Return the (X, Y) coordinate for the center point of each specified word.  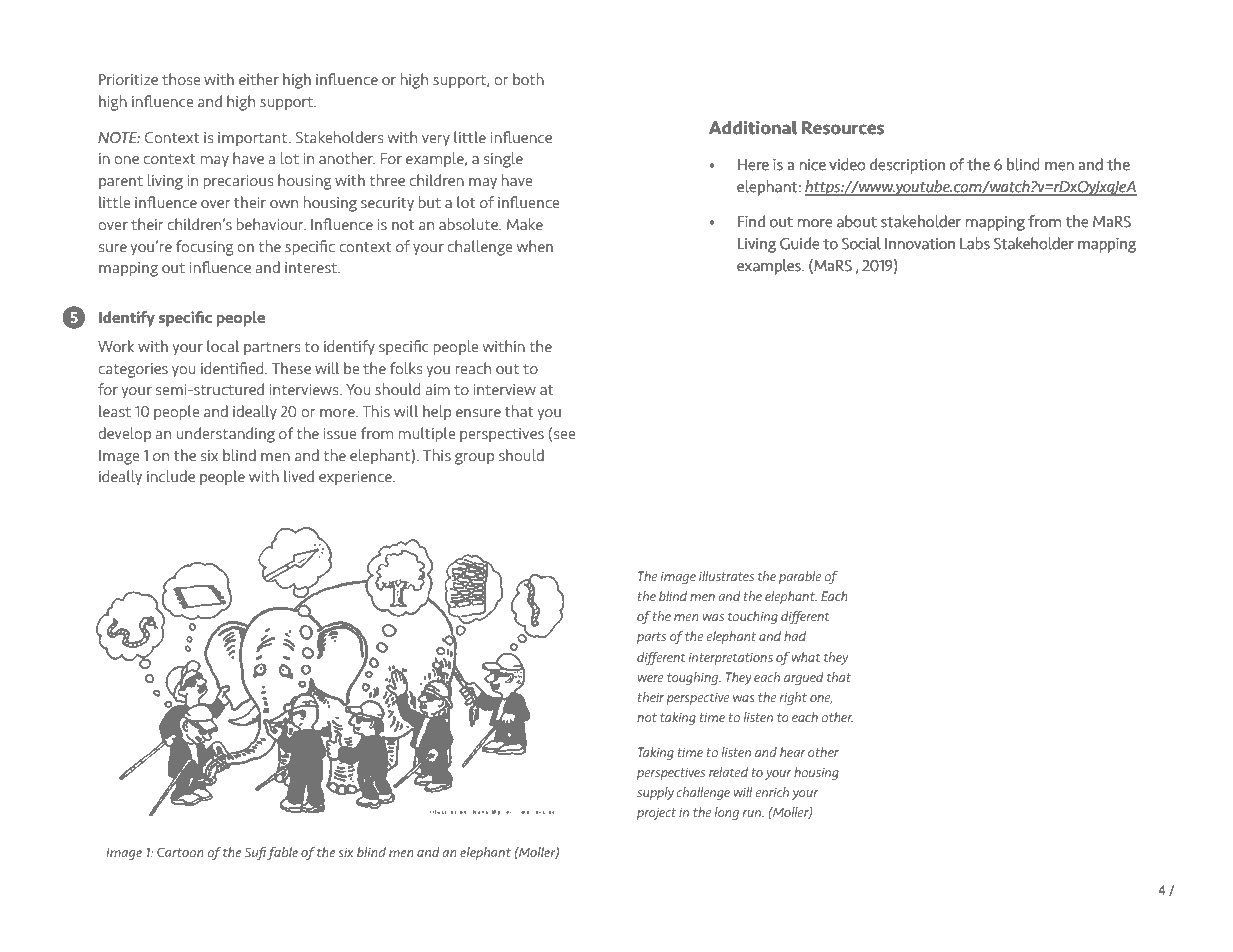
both (528, 79)
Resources (843, 127)
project (656, 813)
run (753, 813)
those (181, 79)
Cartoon (180, 852)
